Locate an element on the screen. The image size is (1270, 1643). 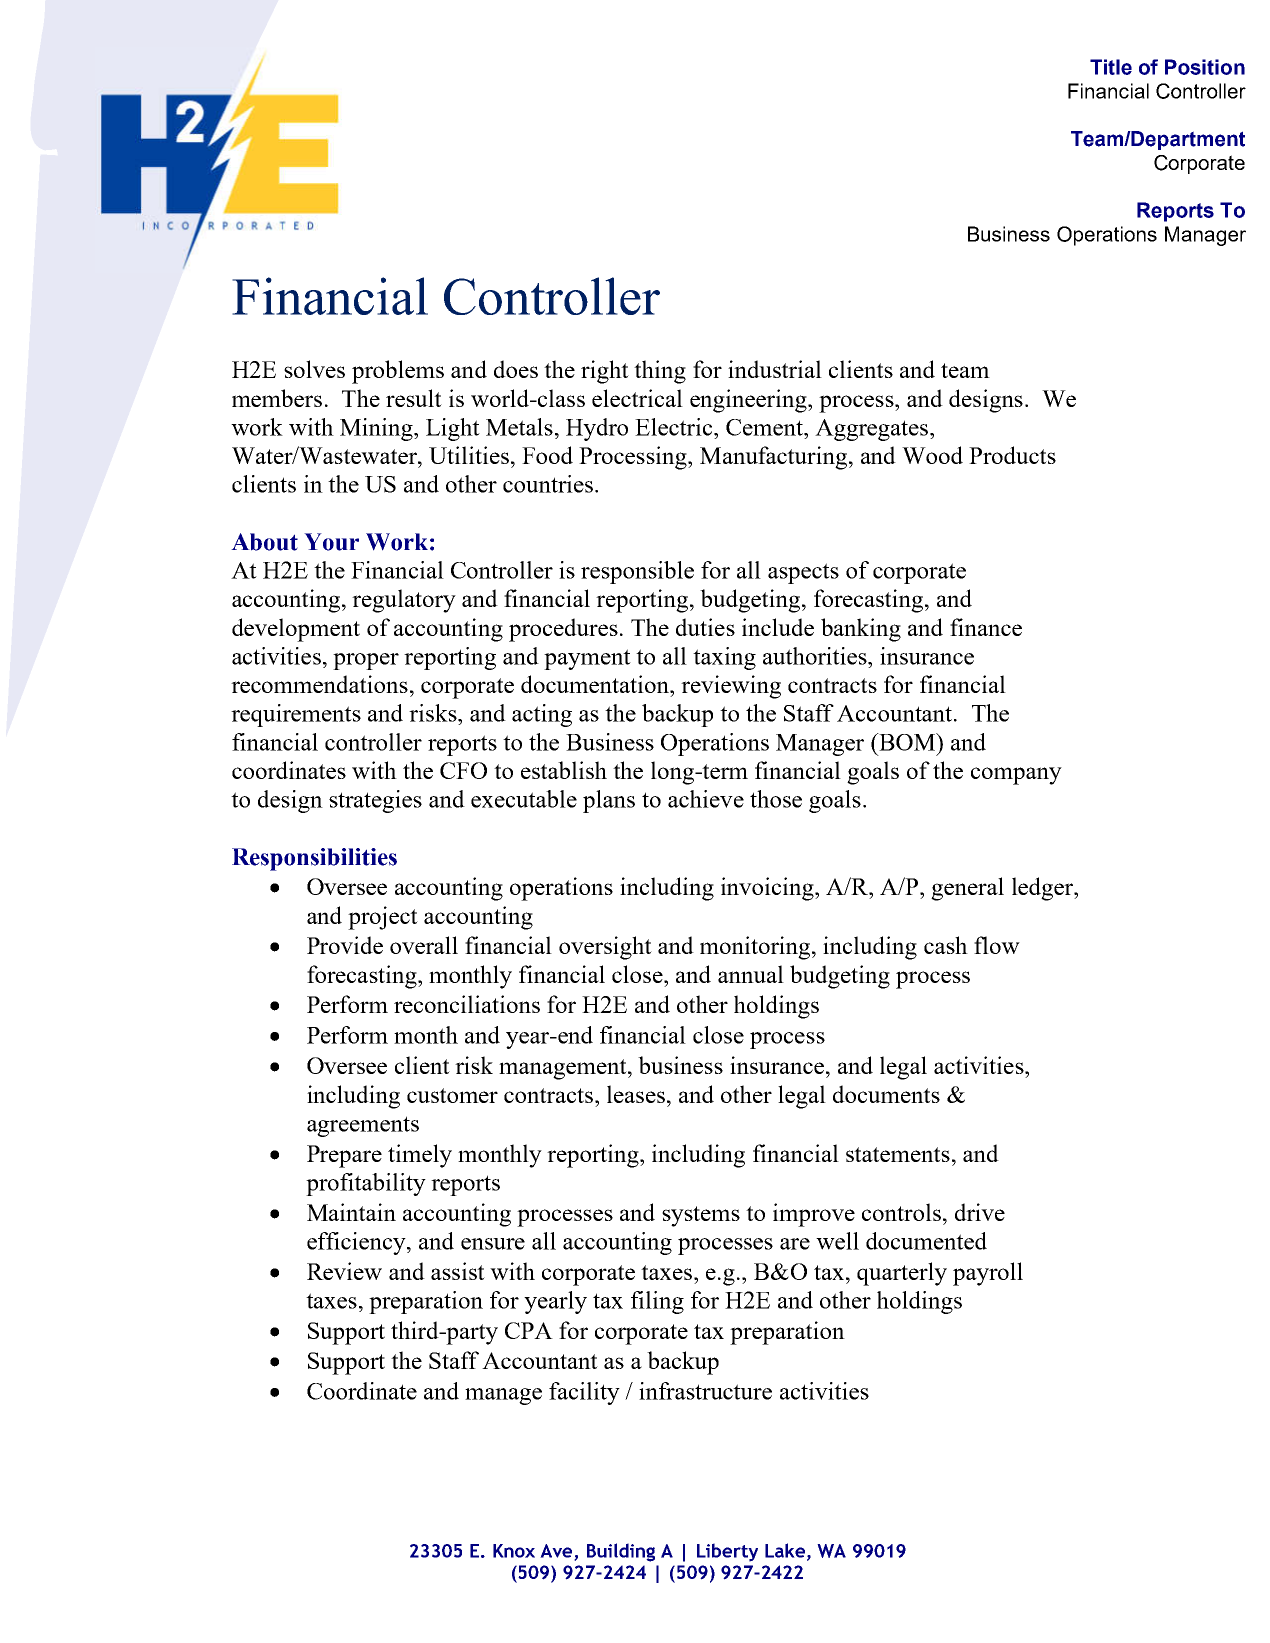
Knox is located at coordinates (514, 1551).
